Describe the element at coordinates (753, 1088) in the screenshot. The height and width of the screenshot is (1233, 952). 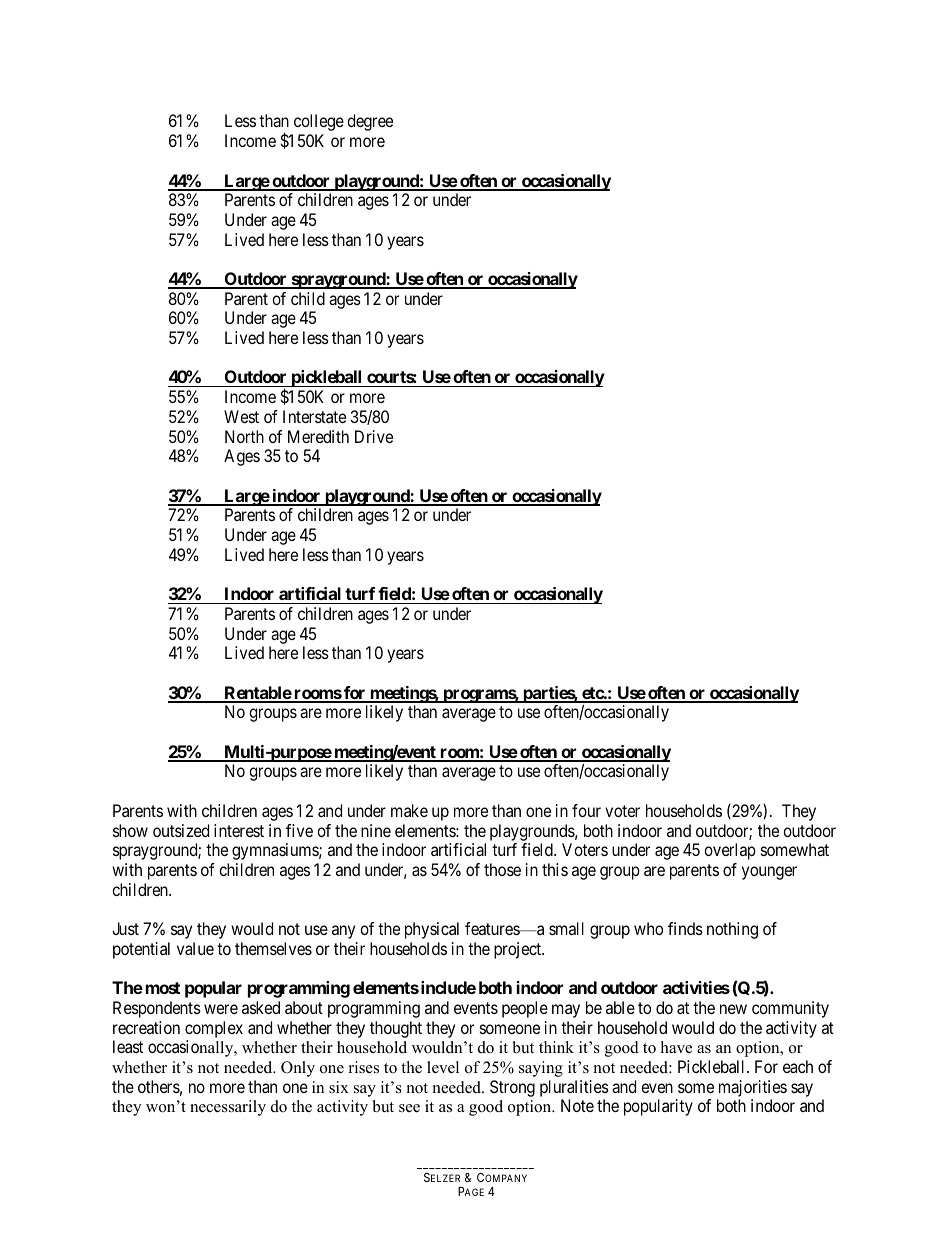
I see `majorities` at that location.
